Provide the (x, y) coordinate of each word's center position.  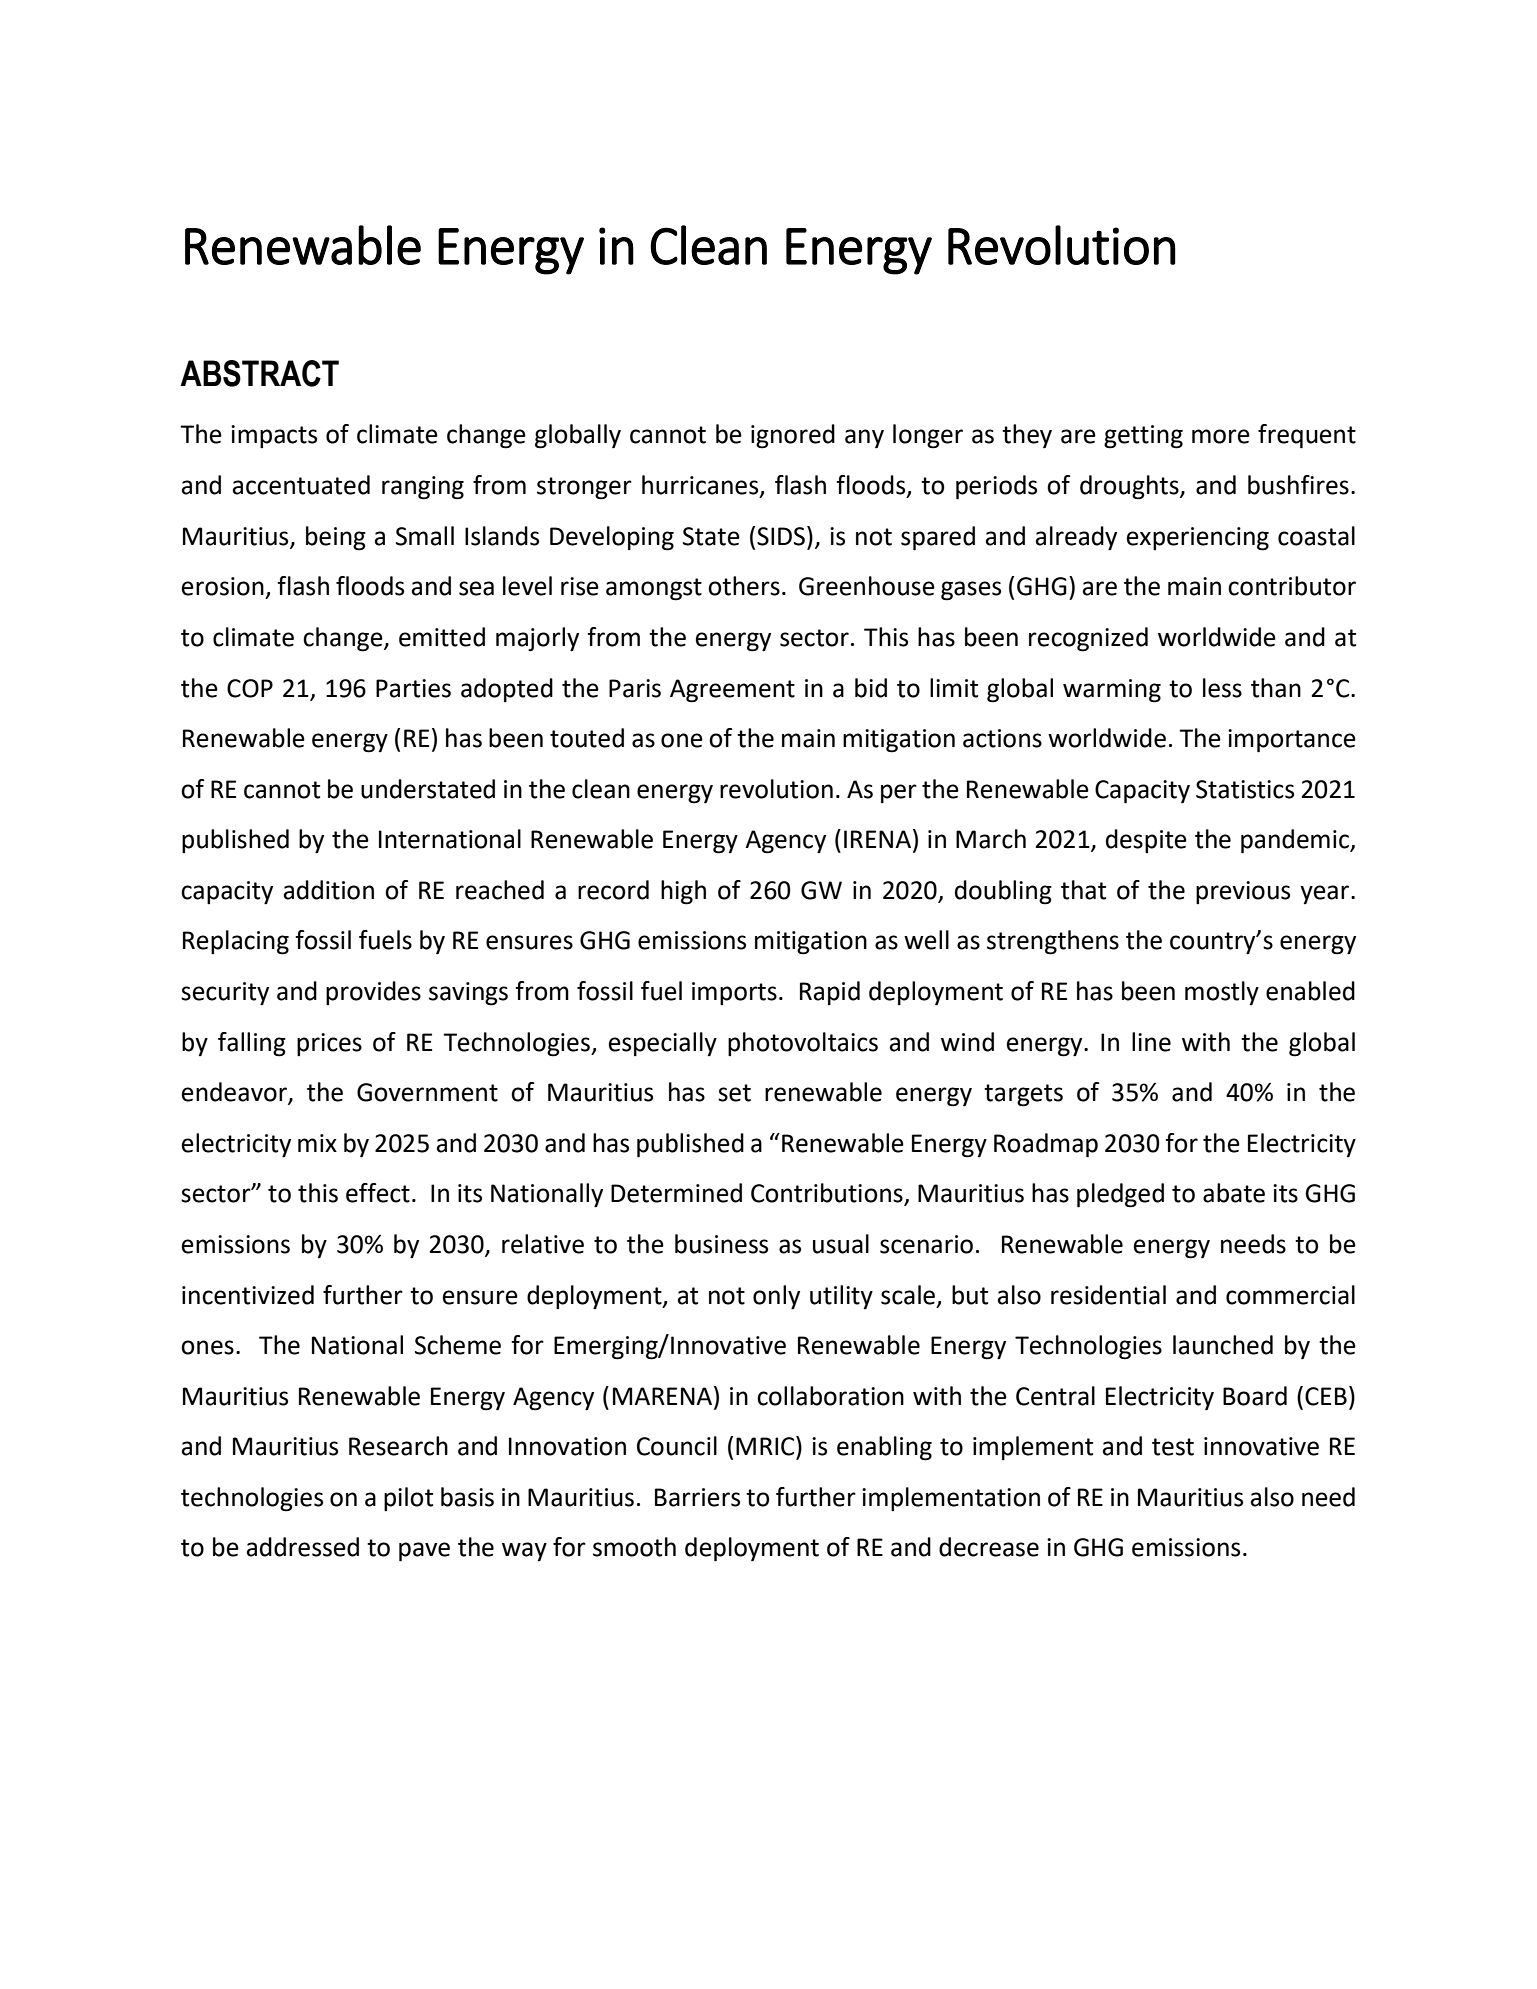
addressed (303, 1547)
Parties (413, 688)
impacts (274, 436)
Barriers (697, 1497)
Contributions (828, 1194)
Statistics (1245, 789)
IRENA (877, 839)
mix (317, 1143)
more (1221, 436)
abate (1234, 1193)
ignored (793, 436)
